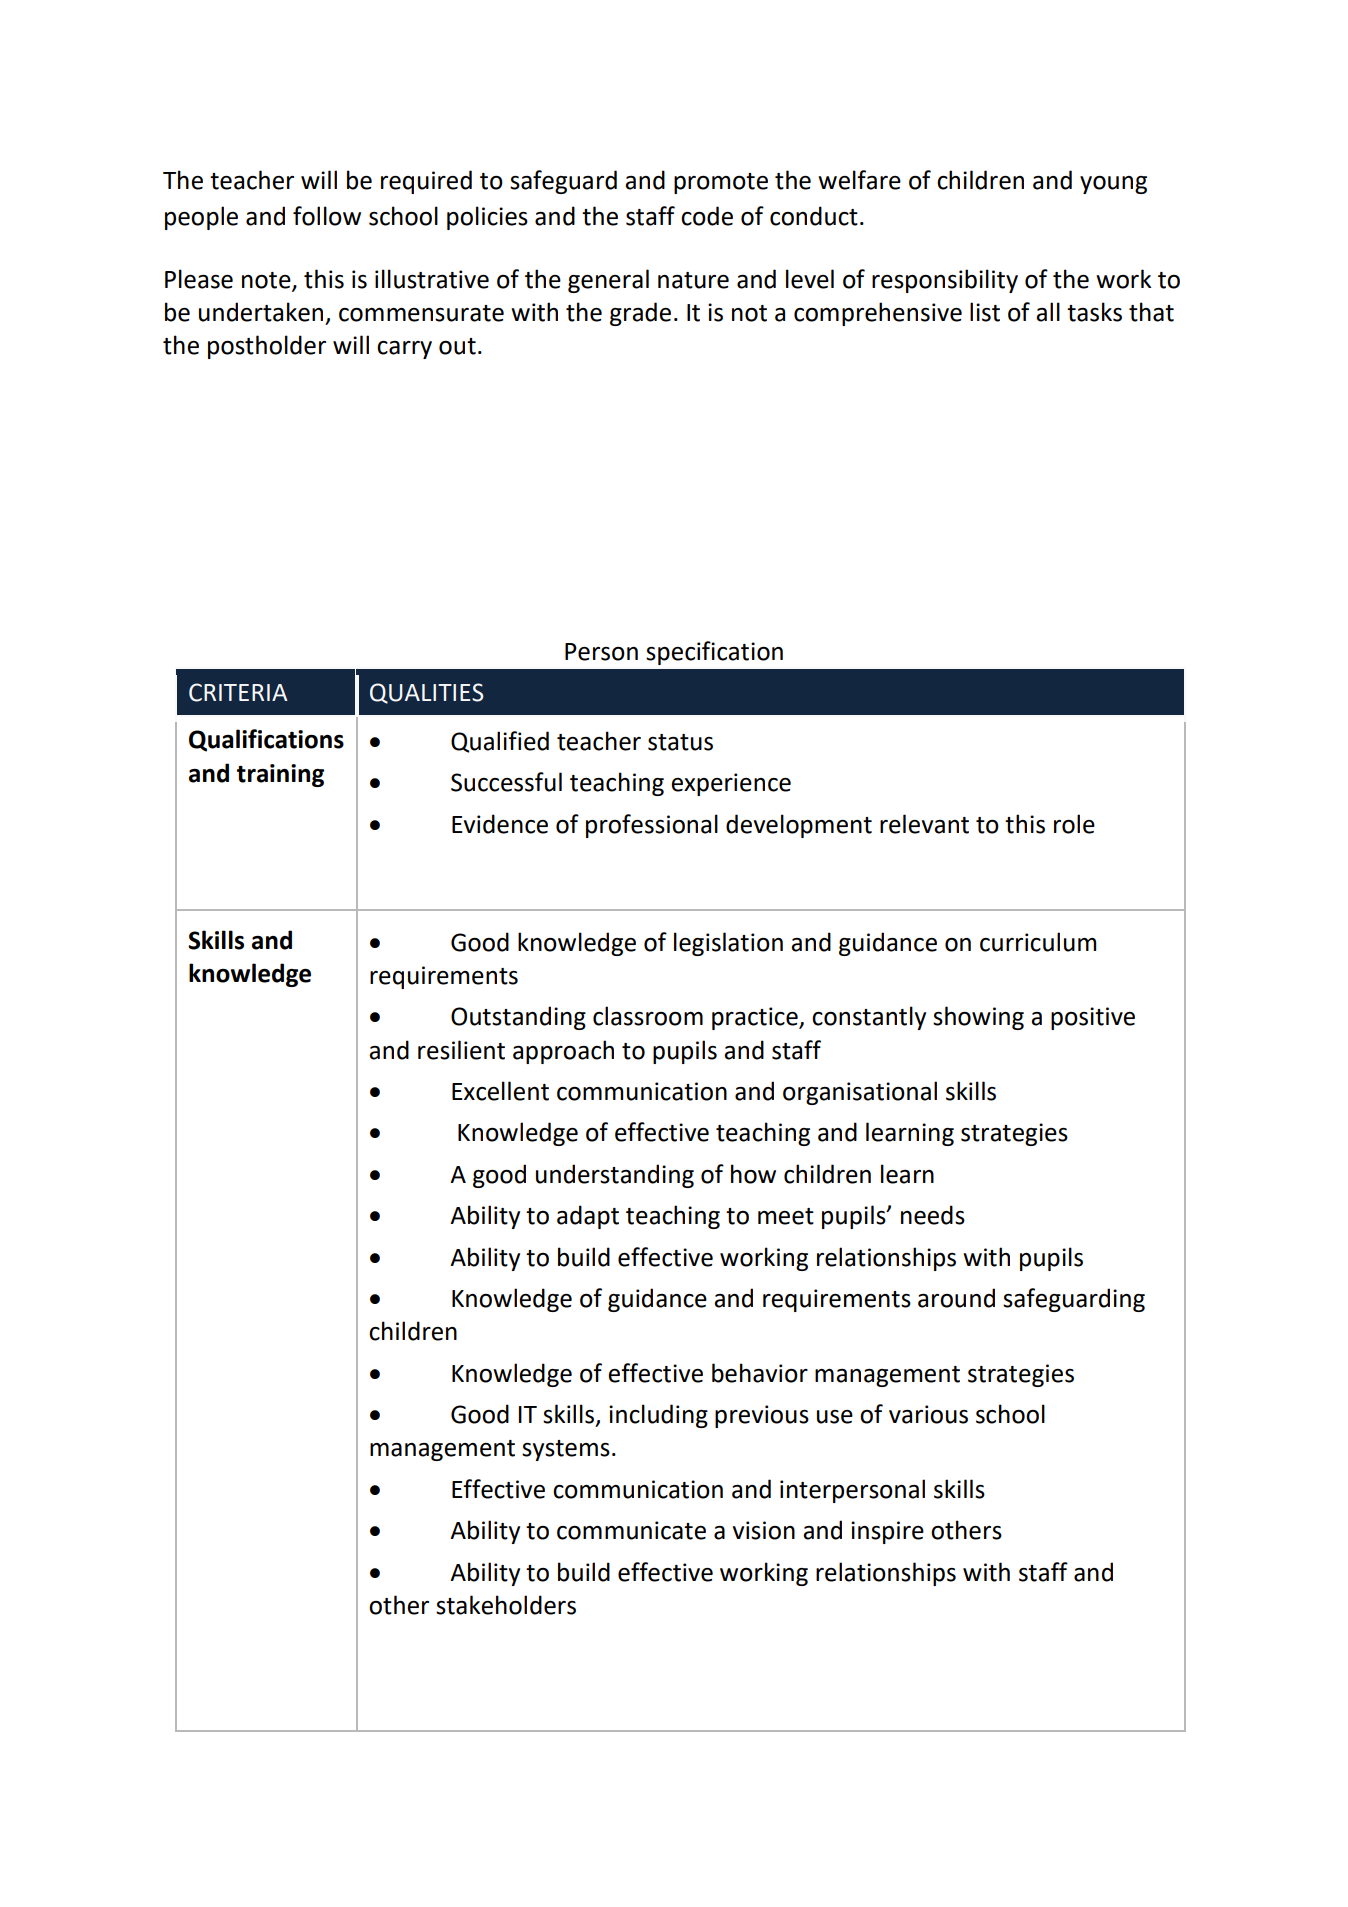  Describe the element at coordinates (707, 216) in the page. I see `code` at that location.
